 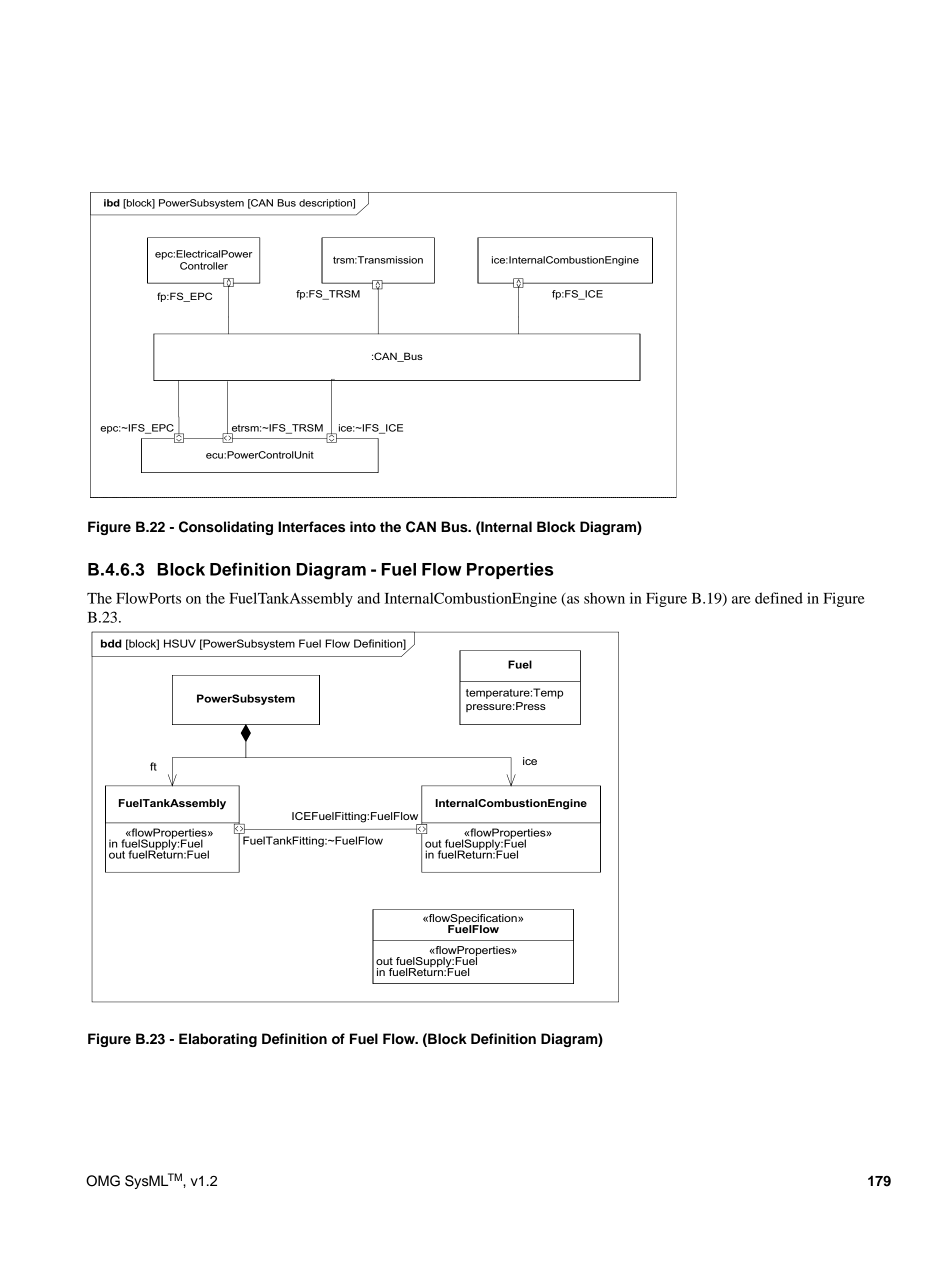 What do you see at coordinates (779, 598) in the document?
I see `defined` at bounding box center [779, 598].
